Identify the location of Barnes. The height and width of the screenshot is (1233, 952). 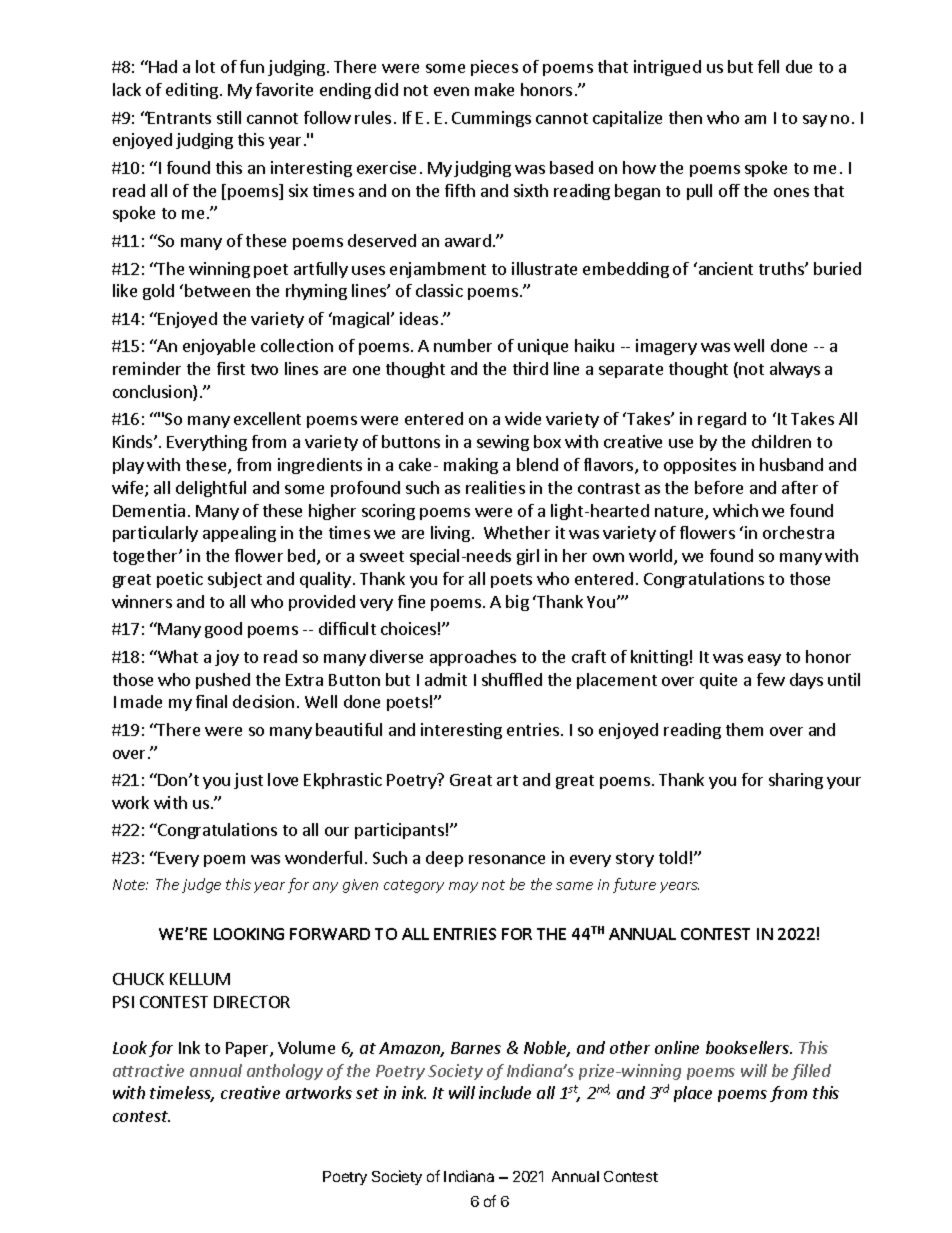
(476, 1048).
